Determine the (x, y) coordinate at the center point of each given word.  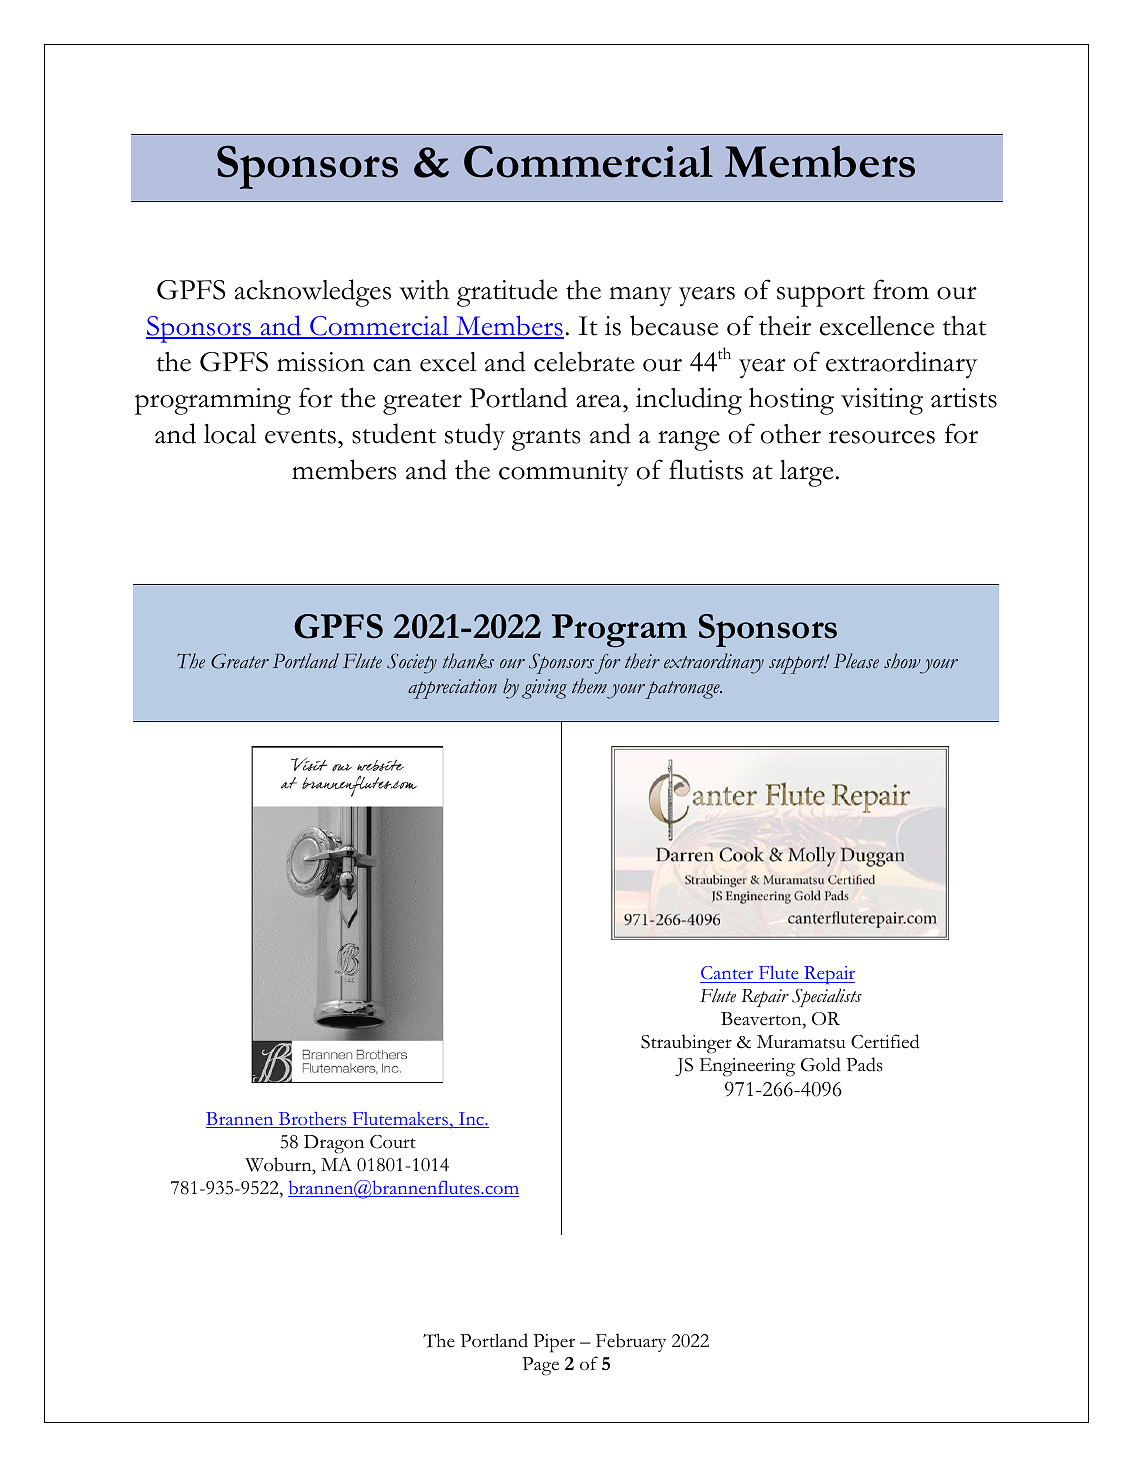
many (640, 297)
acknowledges (313, 293)
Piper (554, 1343)
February (631, 1342)
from (901, 289)
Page (540, 1366)
